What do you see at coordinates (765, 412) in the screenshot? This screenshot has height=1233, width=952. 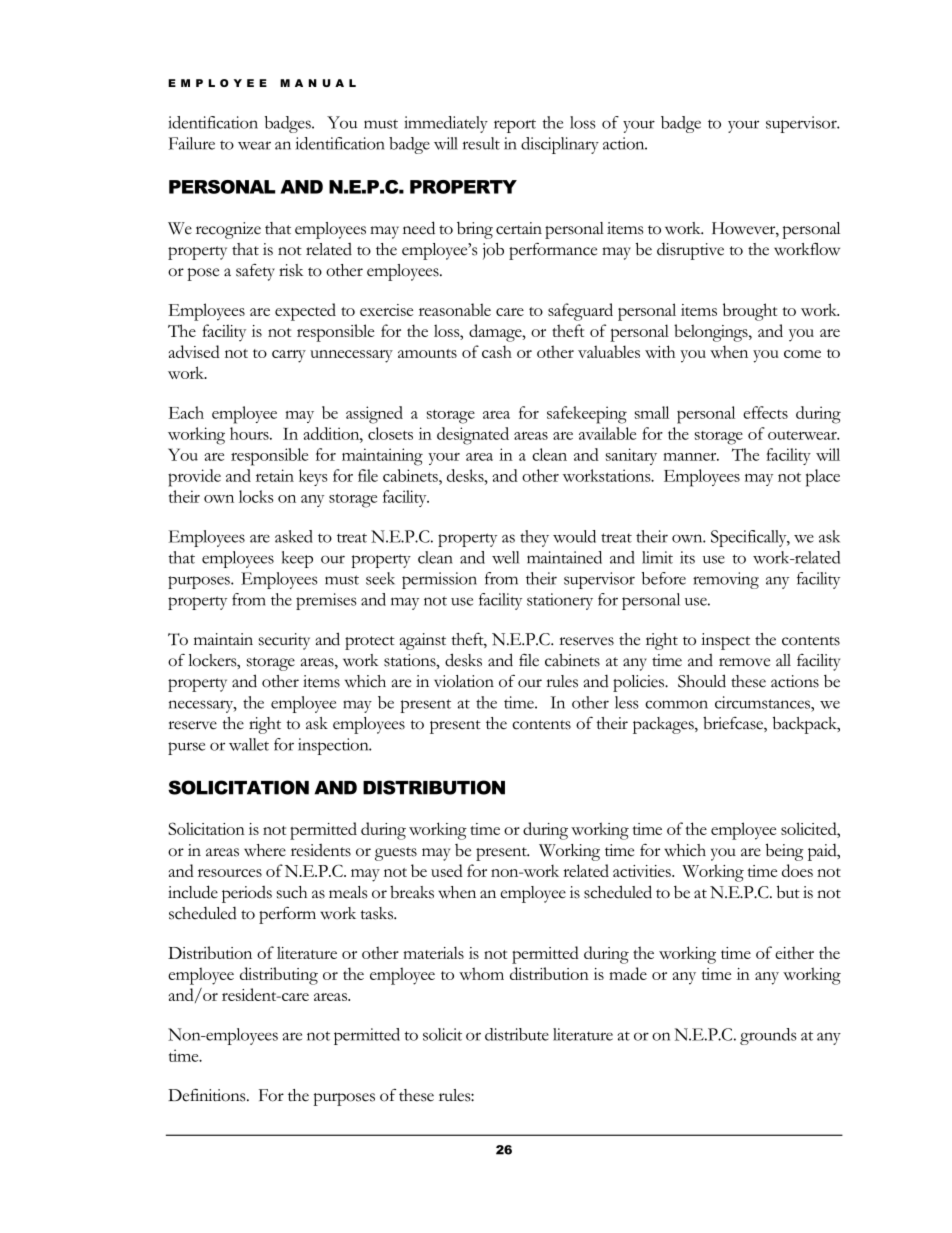 I see `effects` at bounding box center [765, 412].
